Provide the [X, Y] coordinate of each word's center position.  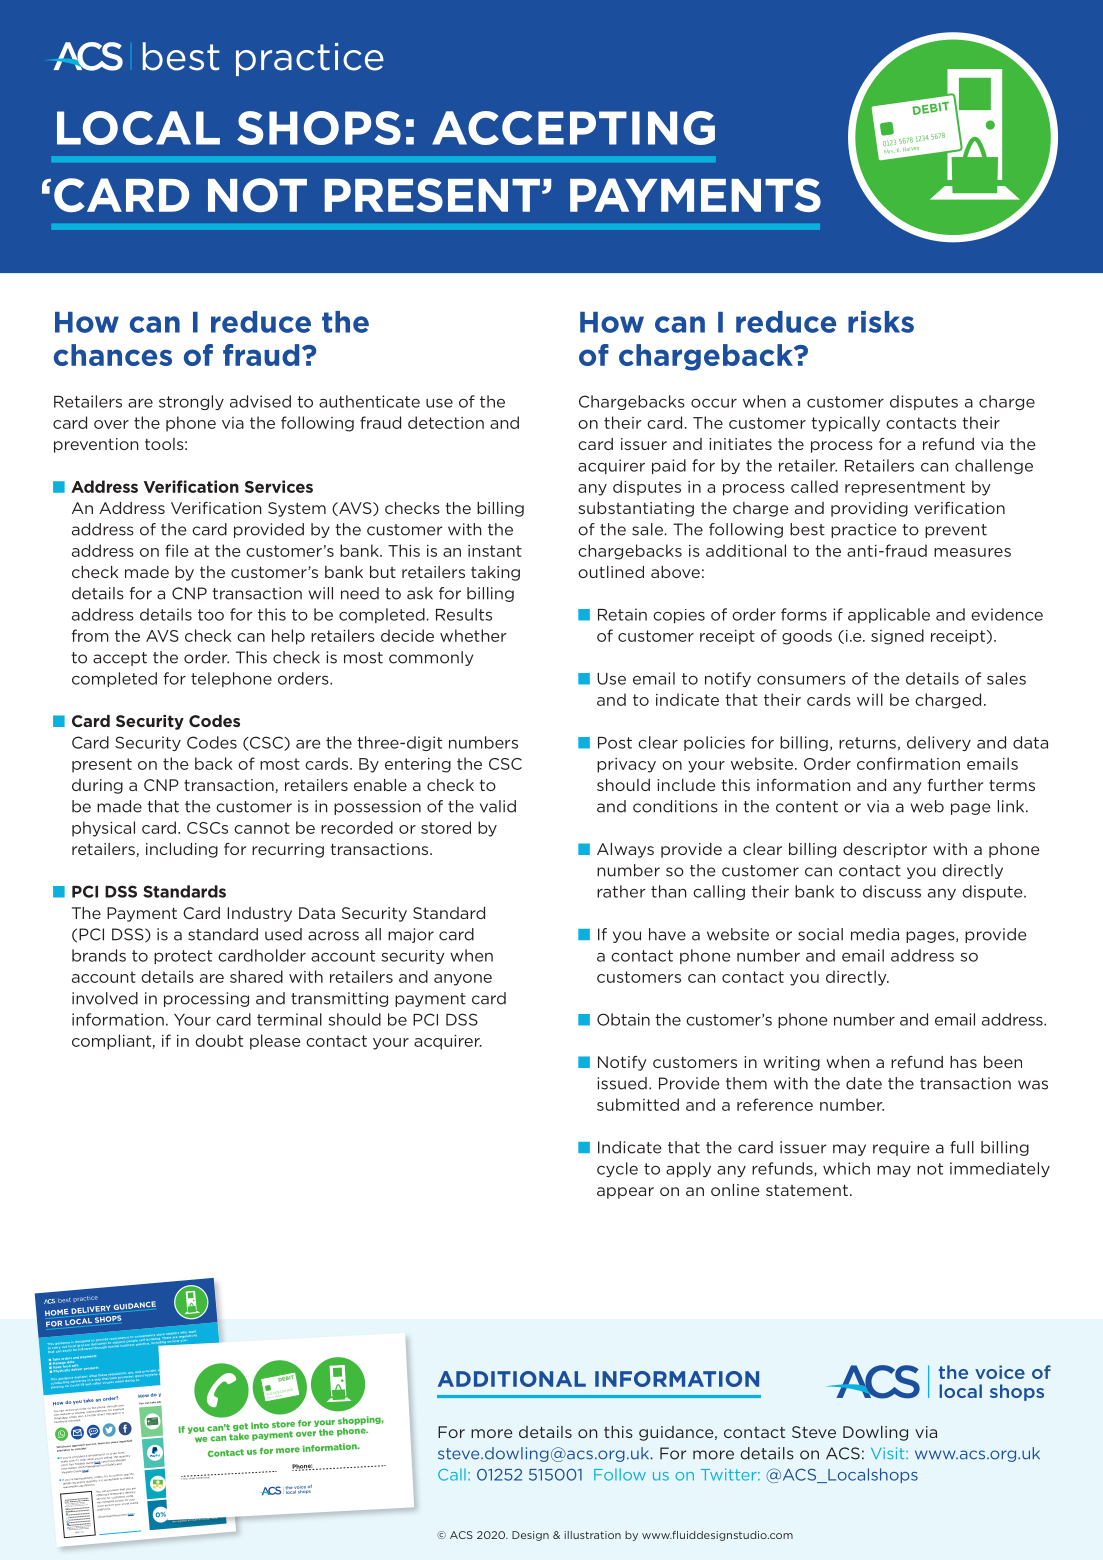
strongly [191, 402]
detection [446, 422]
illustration [592, 1535]
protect [183, 957]
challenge [994, 466]
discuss [892, 891]
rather [621, 891]
